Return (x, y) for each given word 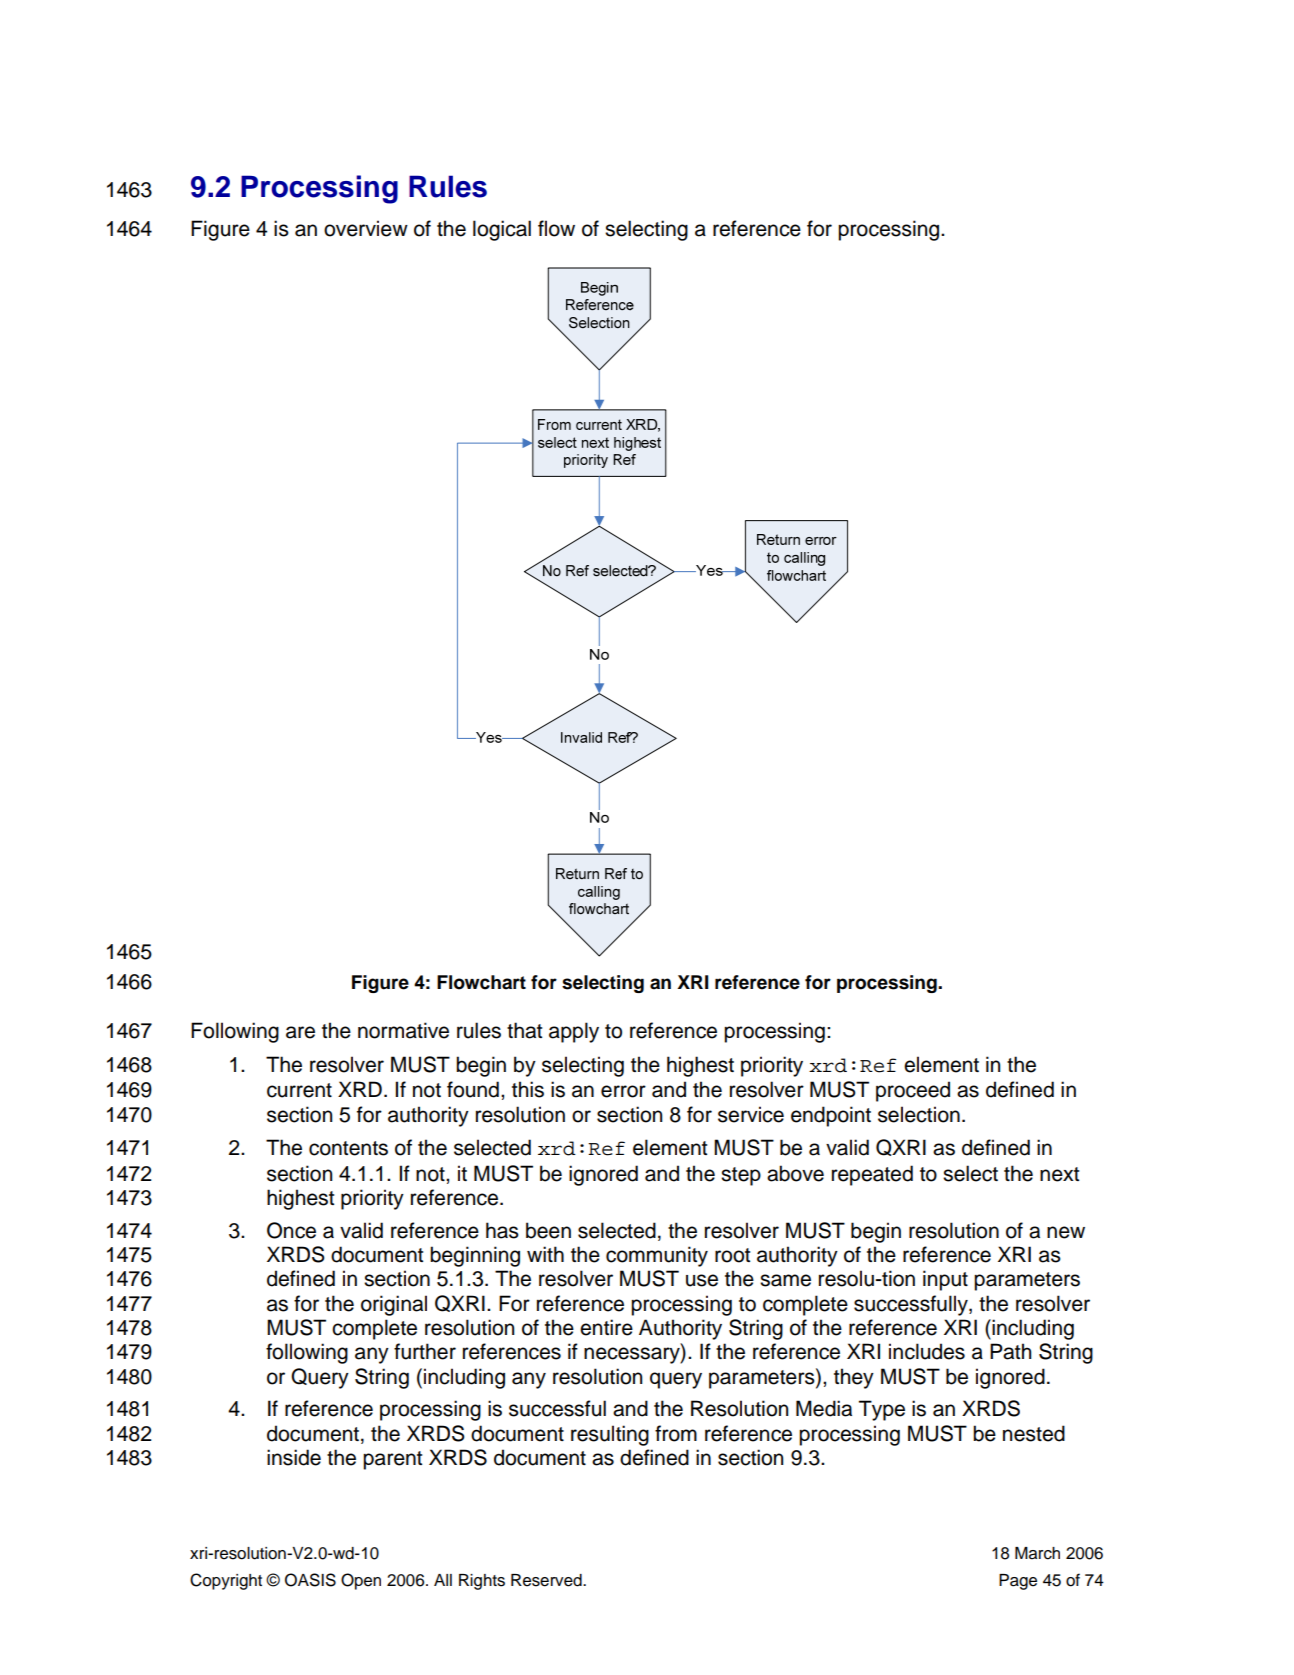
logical (502, 230)
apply (574, 1032)
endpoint (831, 1116)
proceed (913, 1091)
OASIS (310, 1580)
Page (1018, 1582)
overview (366, 228)
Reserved (547, 1580)
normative (403, 1030)
